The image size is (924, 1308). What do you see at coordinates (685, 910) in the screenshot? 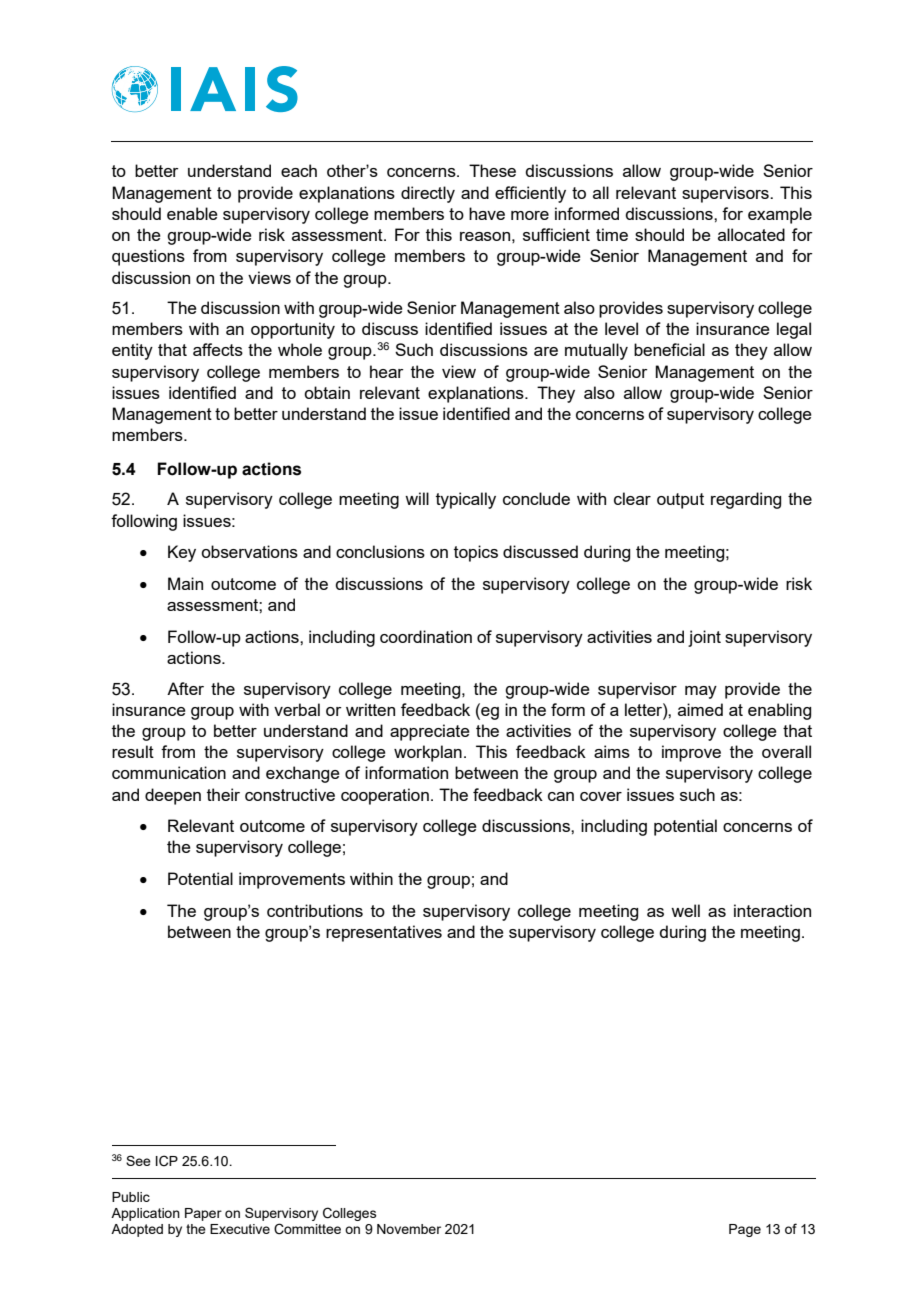
I see `well` at bounding box center [685, 910].
